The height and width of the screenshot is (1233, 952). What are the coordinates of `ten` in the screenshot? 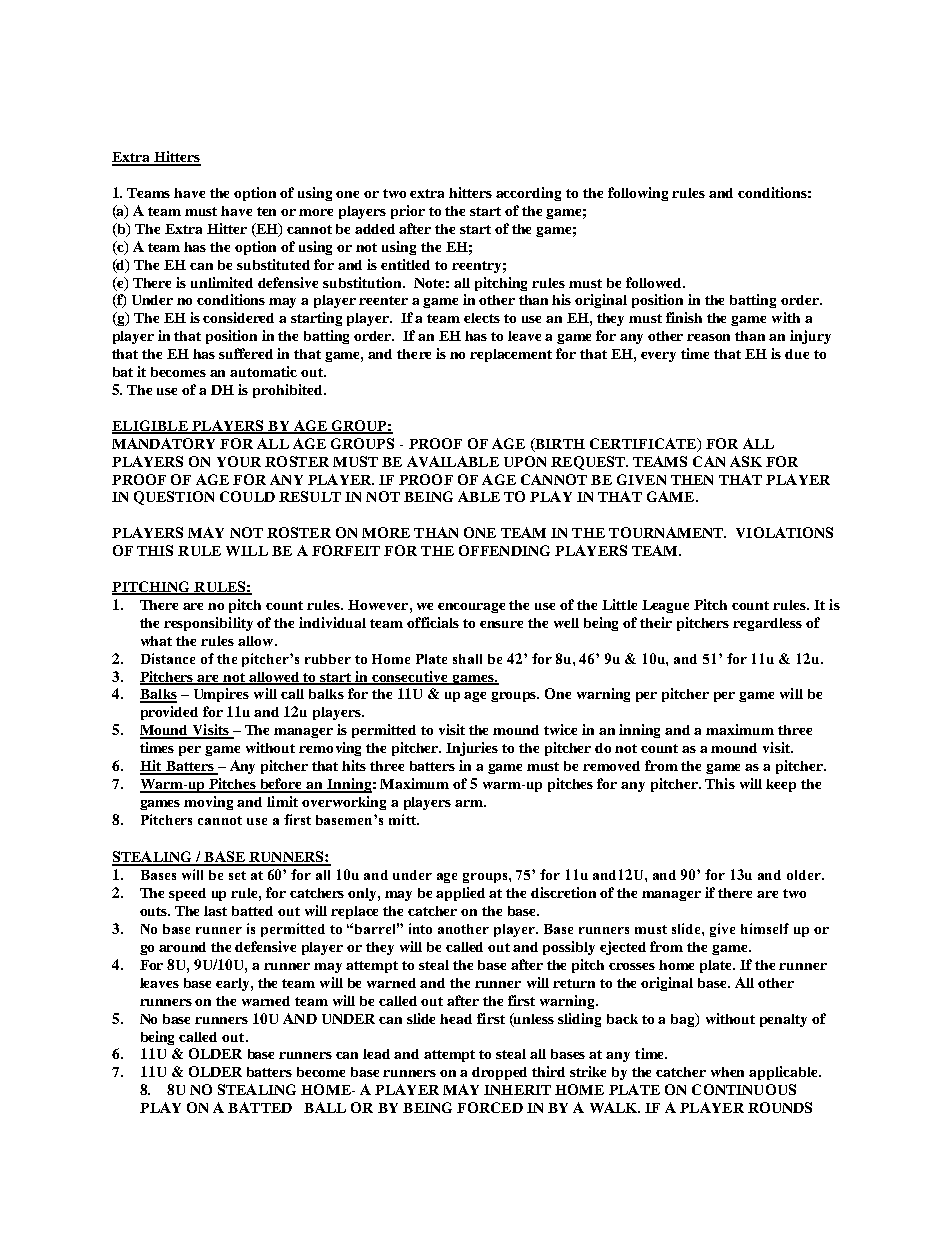 It's located at (266, 211).
